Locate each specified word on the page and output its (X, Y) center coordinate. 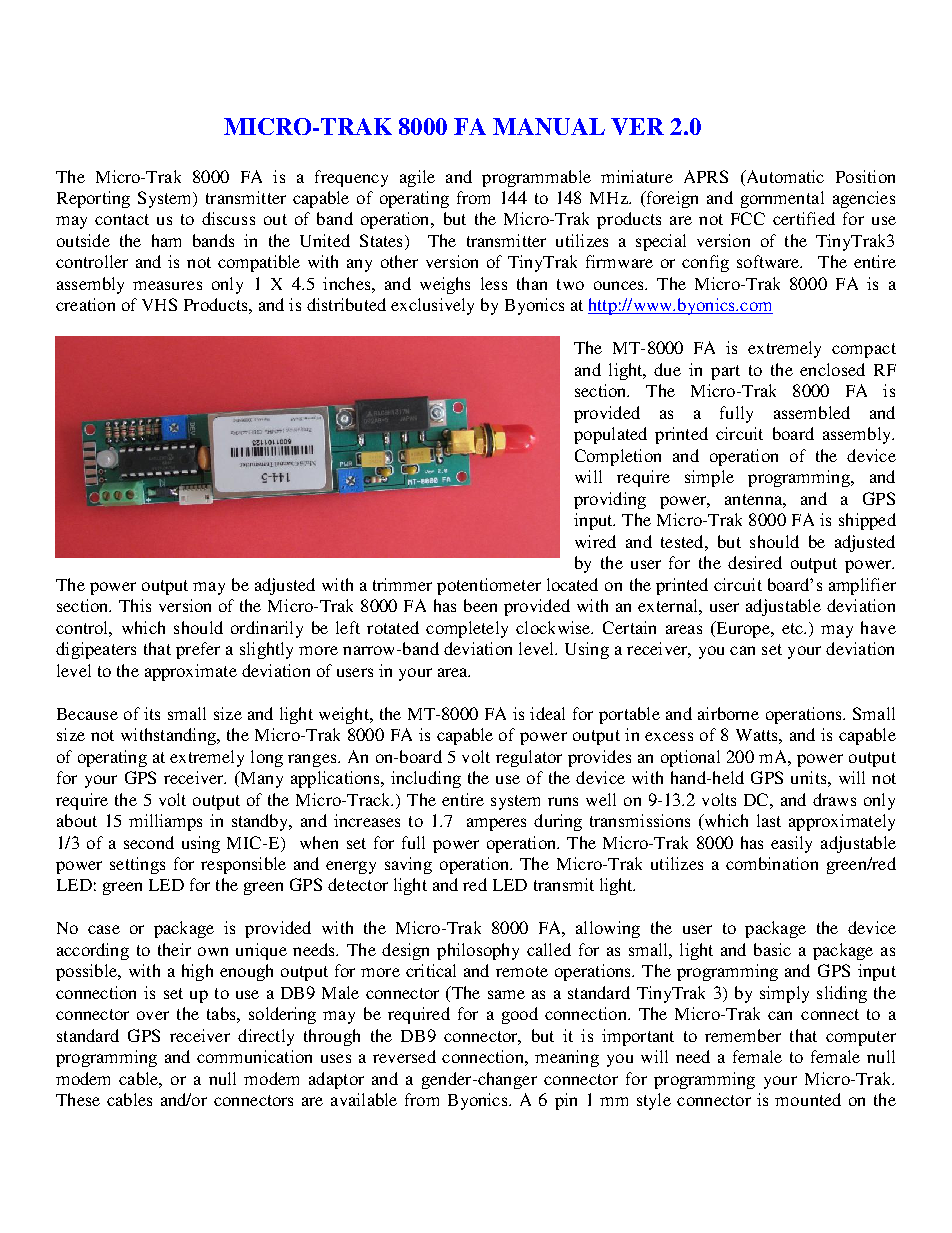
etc (794, 628)
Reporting (93, 199)
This (135, 605)
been (480, 605)
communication (254, 1056)
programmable (536, 178)
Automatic (784, 176)
